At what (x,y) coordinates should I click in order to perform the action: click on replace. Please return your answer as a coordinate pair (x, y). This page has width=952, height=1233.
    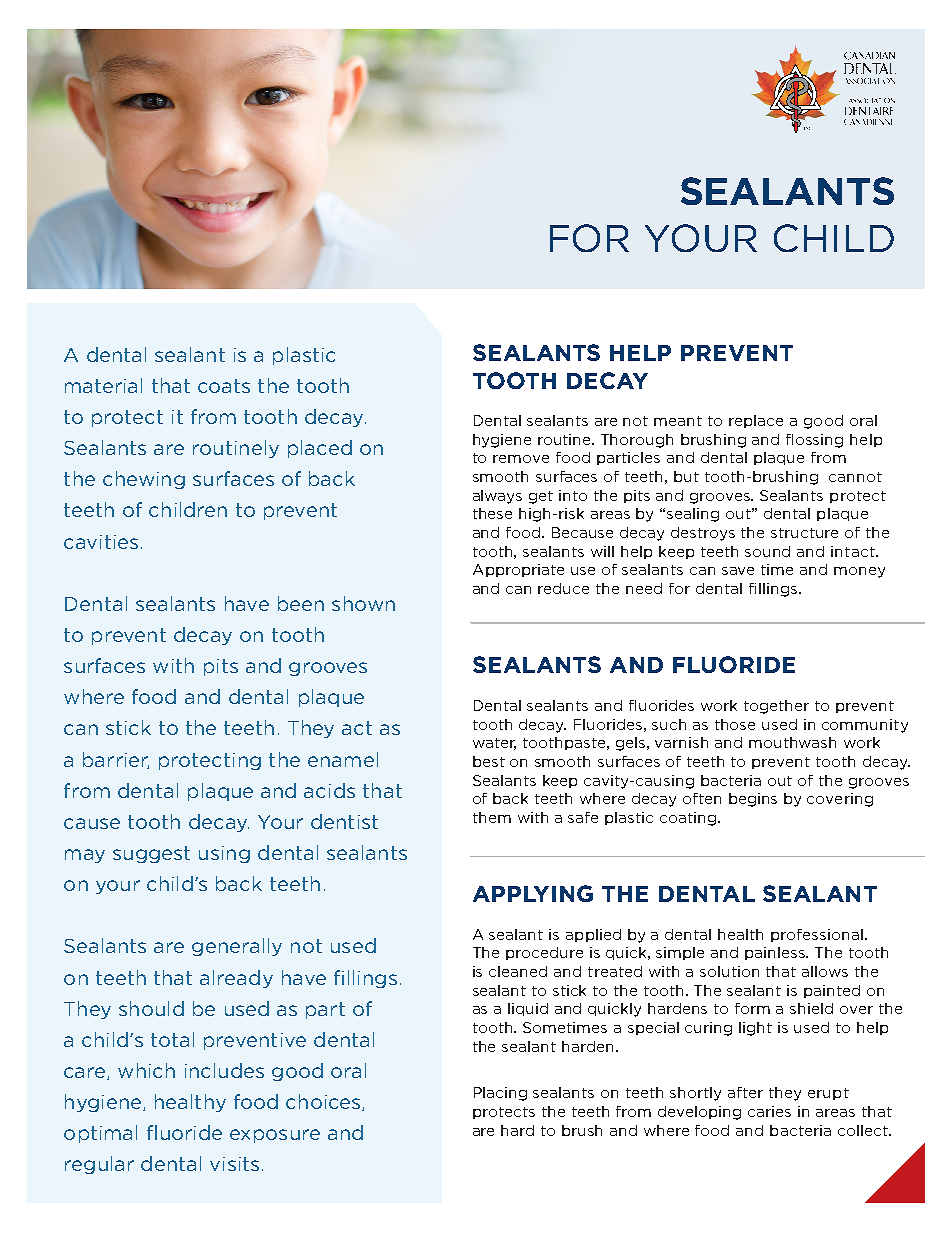
    Looking at the image, I should click on (756, 421).
